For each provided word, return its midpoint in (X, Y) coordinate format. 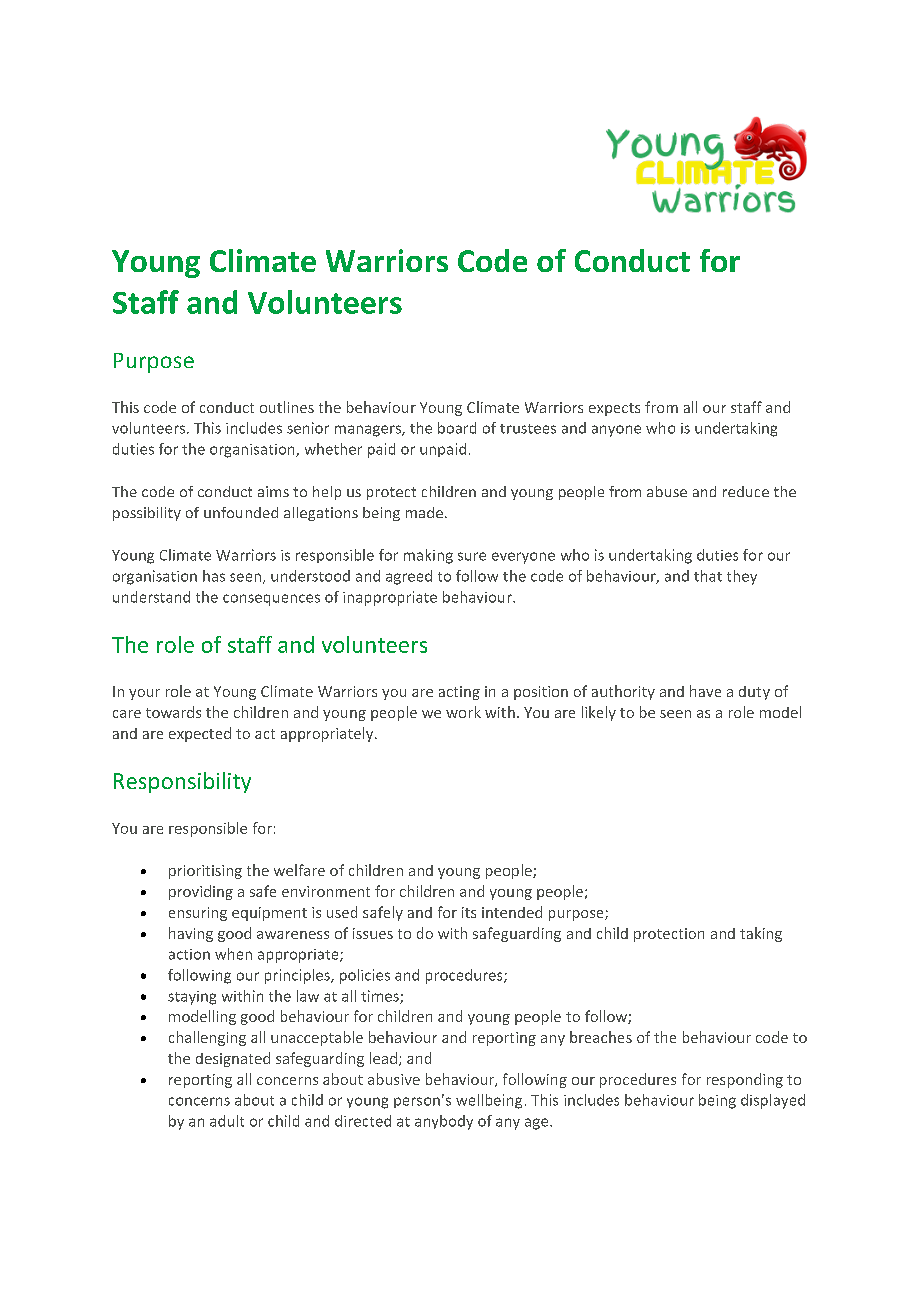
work (463, 712)
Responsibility (182, 782)
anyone (616, 431)
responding (745, 1080)
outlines (287, 407)
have (705, 691)
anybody (444, 1122)
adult (227, 1121)
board (457, 428)
